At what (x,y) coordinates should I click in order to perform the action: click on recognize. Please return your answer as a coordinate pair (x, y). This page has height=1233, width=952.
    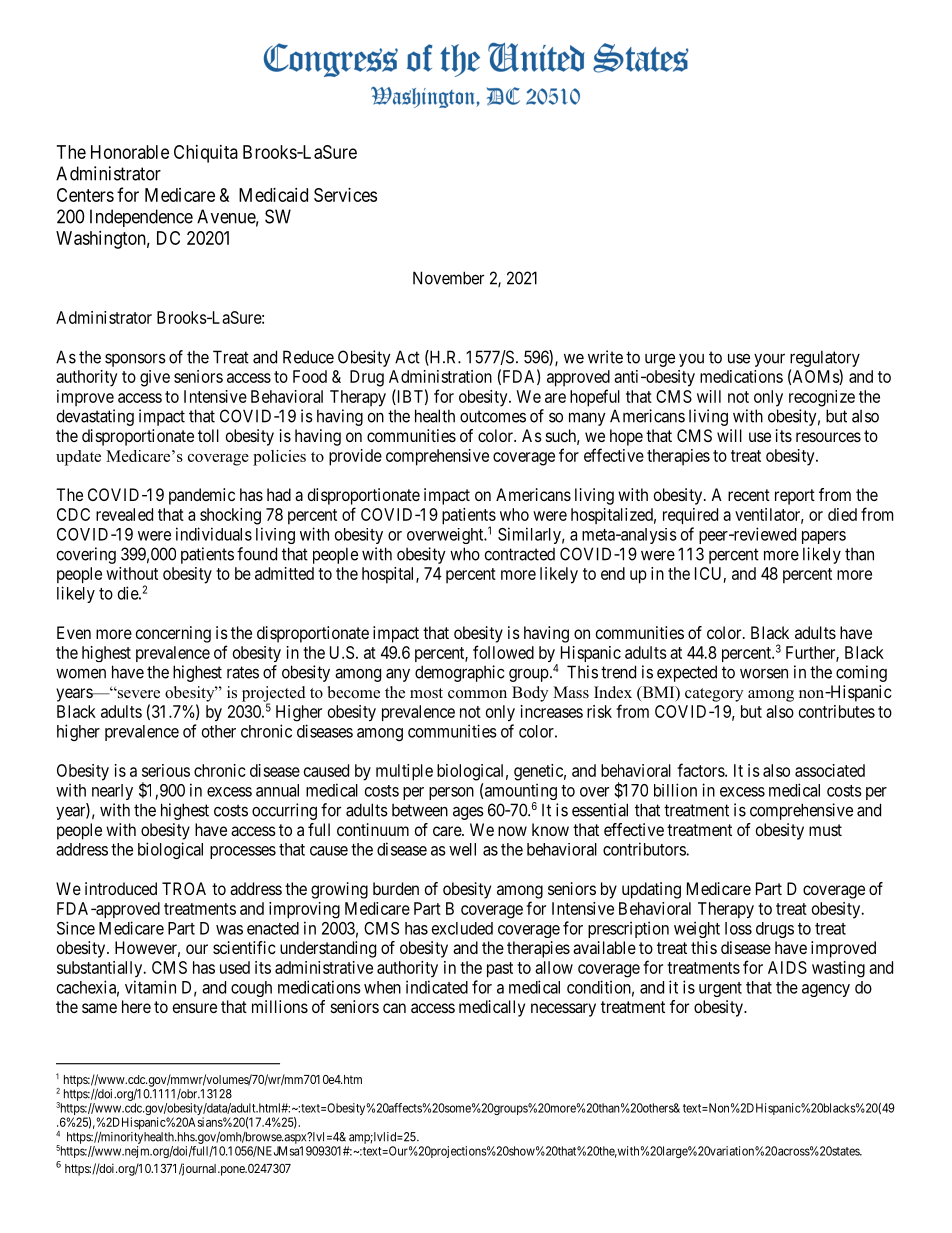
    Looking at the image, I should click on (822, 398).
